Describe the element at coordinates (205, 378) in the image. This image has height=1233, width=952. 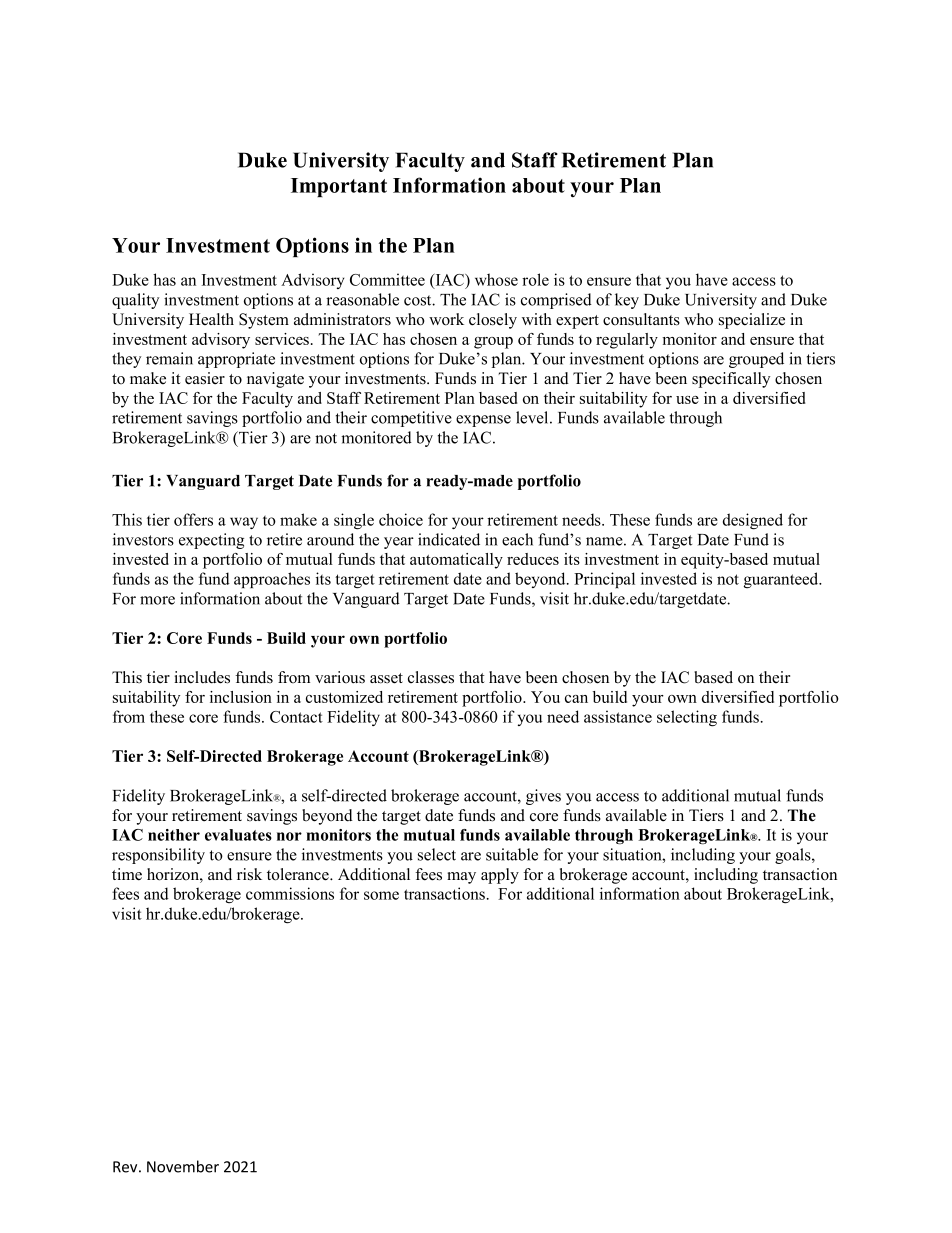
I see `easier` at that location.
